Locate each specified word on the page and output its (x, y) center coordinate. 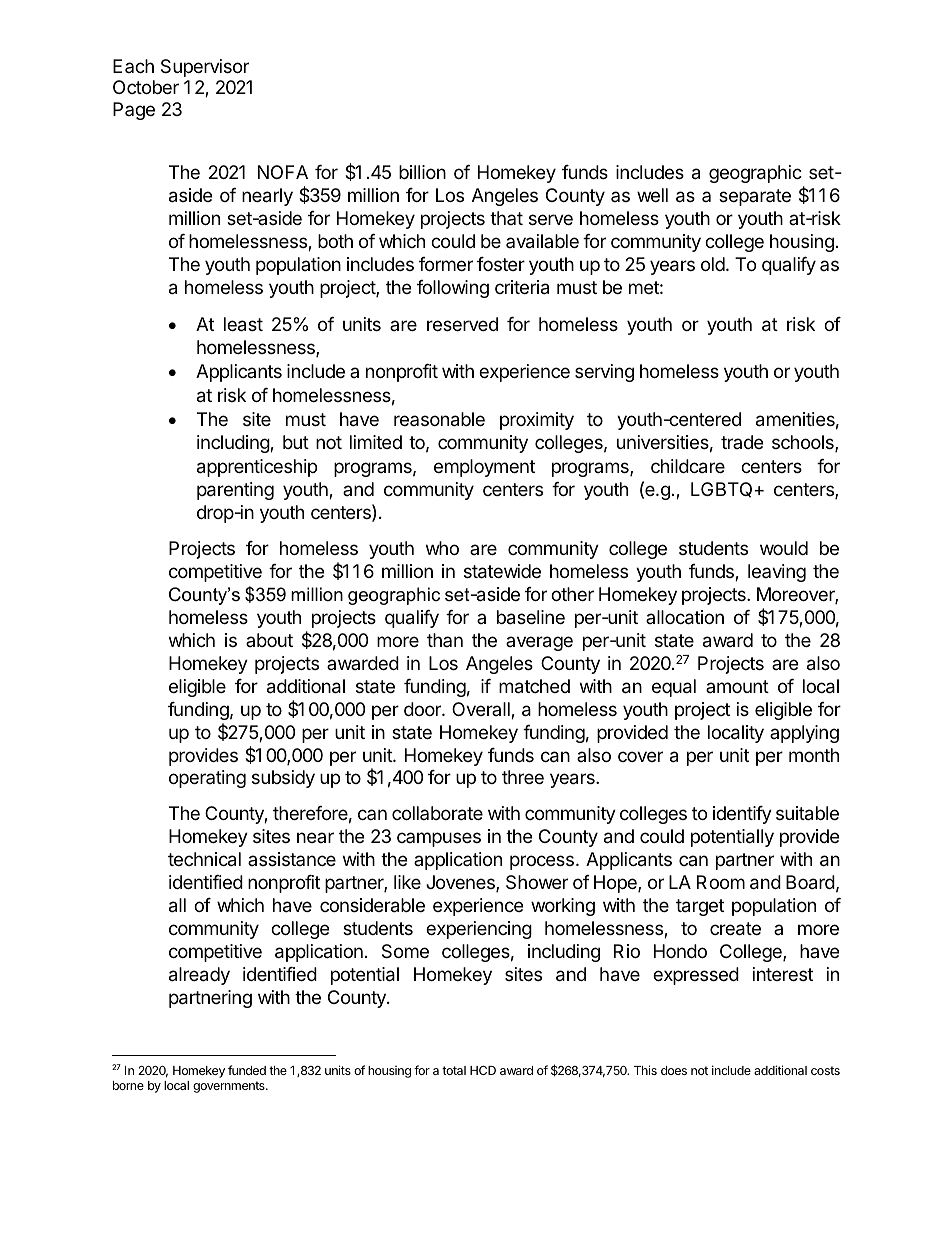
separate (755, 197)
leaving (777, 573)
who (442, 548)
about (269, 640)
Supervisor (205, 68)
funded (247, 1070)
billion (422, 172)
